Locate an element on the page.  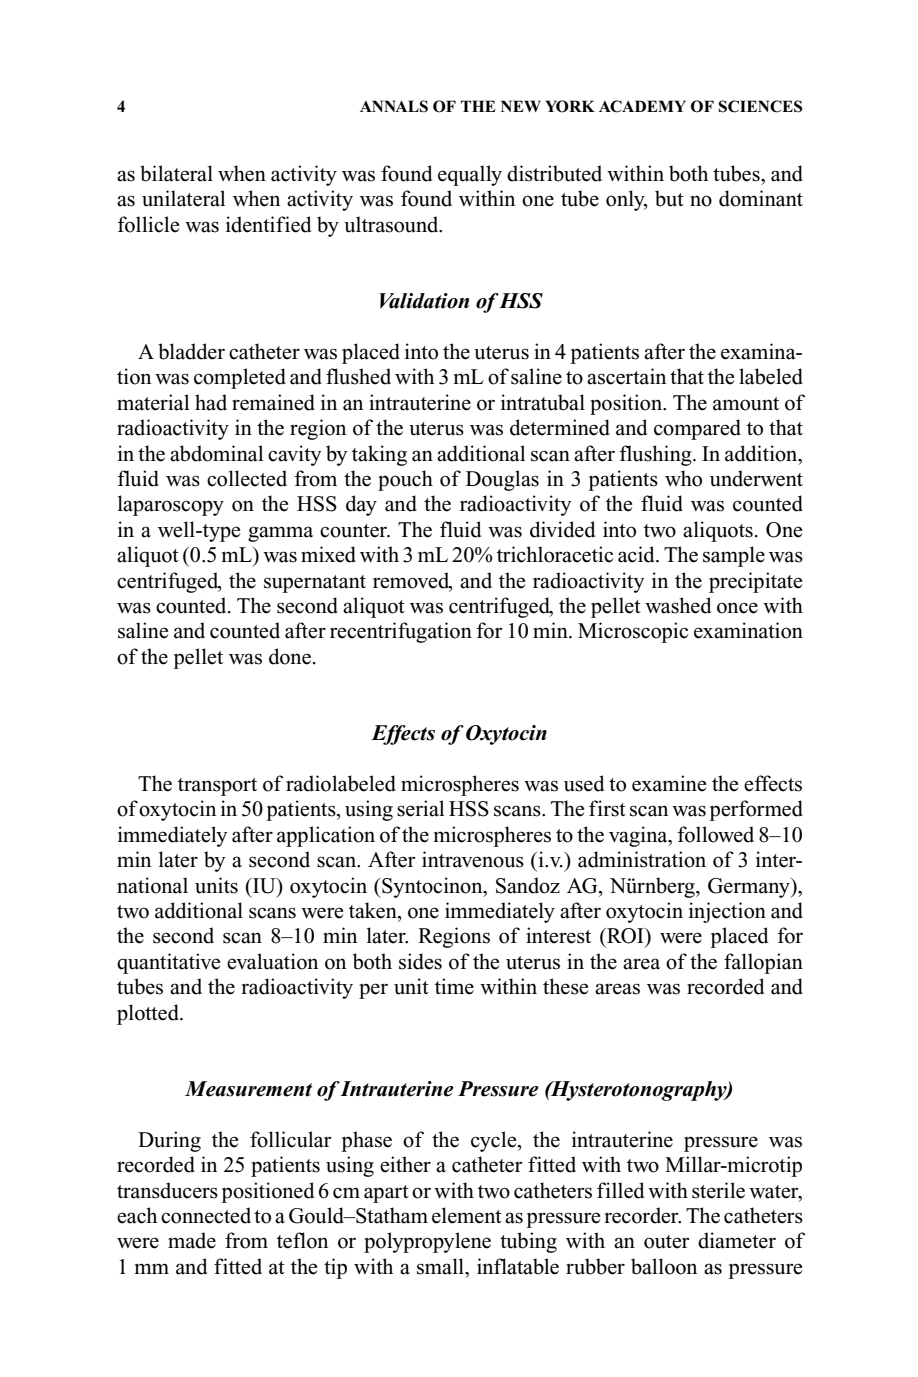
element is located at coordinates (467, 1215).
